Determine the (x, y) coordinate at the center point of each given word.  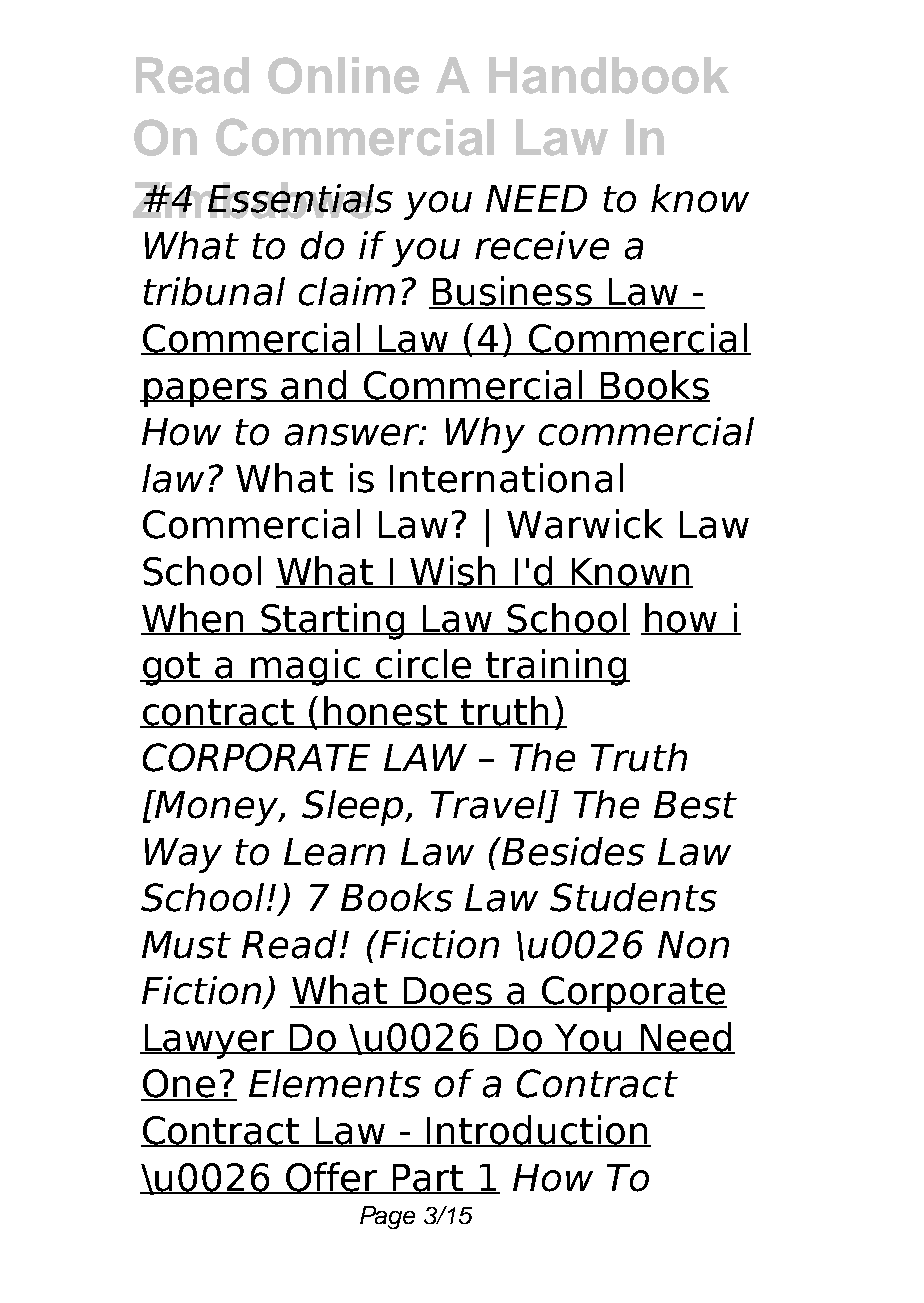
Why (485, 435)
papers (205, 392)
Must (186, 945)
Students (633, 897)
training (556, 667)
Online (343, 75)
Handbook (609, 75)
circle (423, 665)
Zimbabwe (254, 200)
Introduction (537, 1131)
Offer (331, 1178)
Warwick (585, 524)
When (194, 619)
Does (448, 992)
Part (428, 1179)
